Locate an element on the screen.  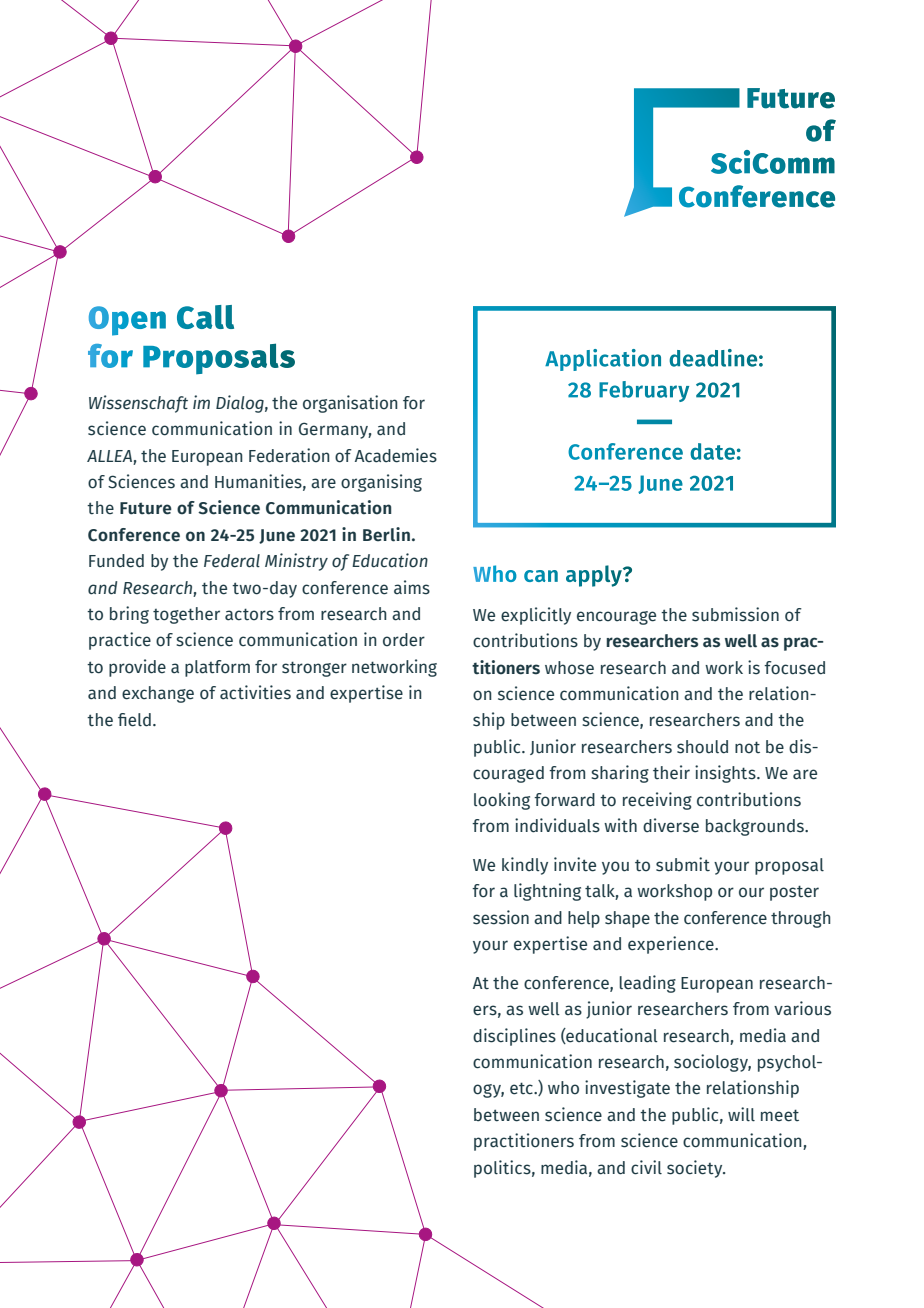
Application is located at coordinates (603, 360).
